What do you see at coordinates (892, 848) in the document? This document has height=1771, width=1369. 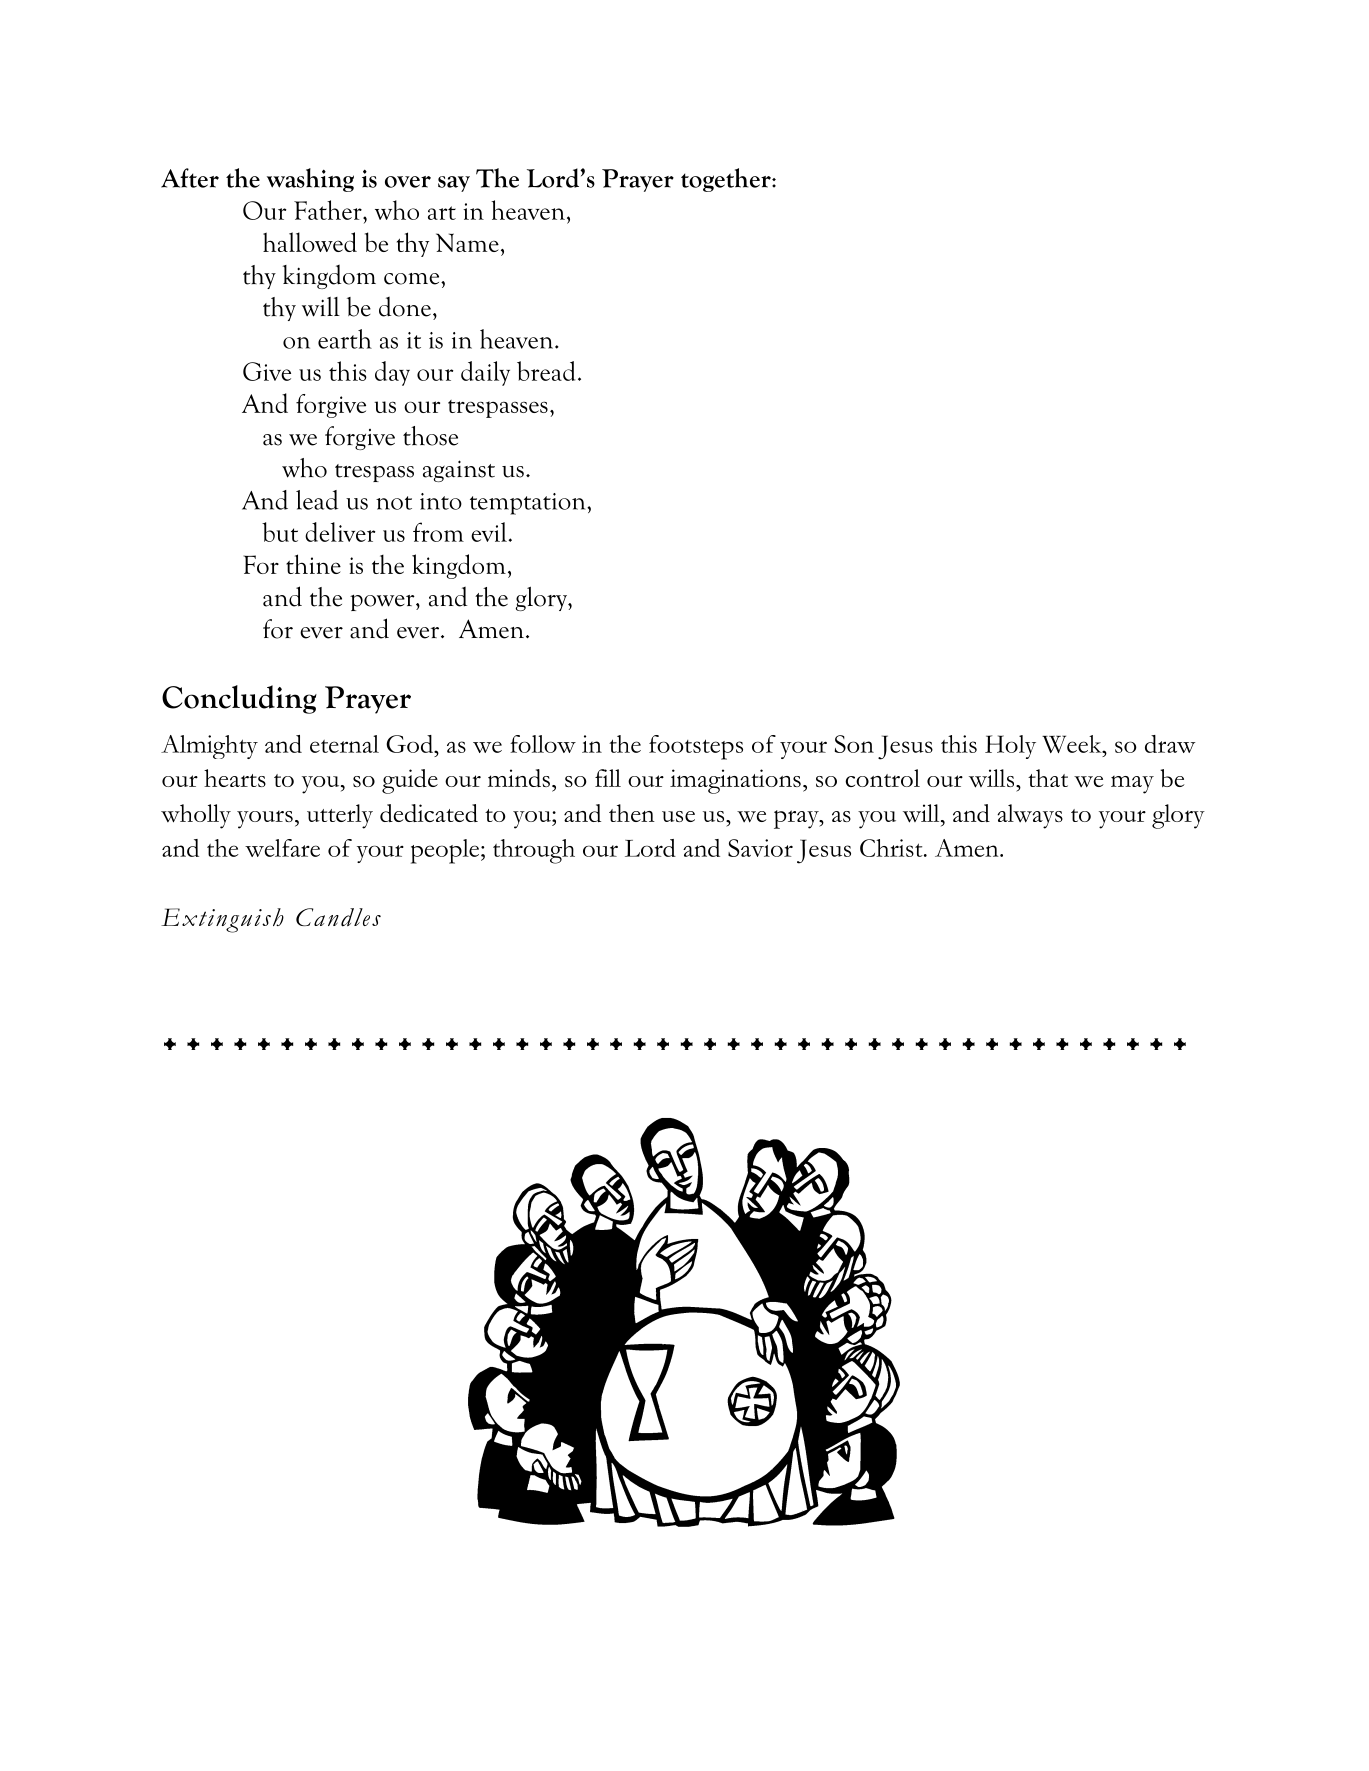 I see `Christ` at bounding box center [892, 848].
